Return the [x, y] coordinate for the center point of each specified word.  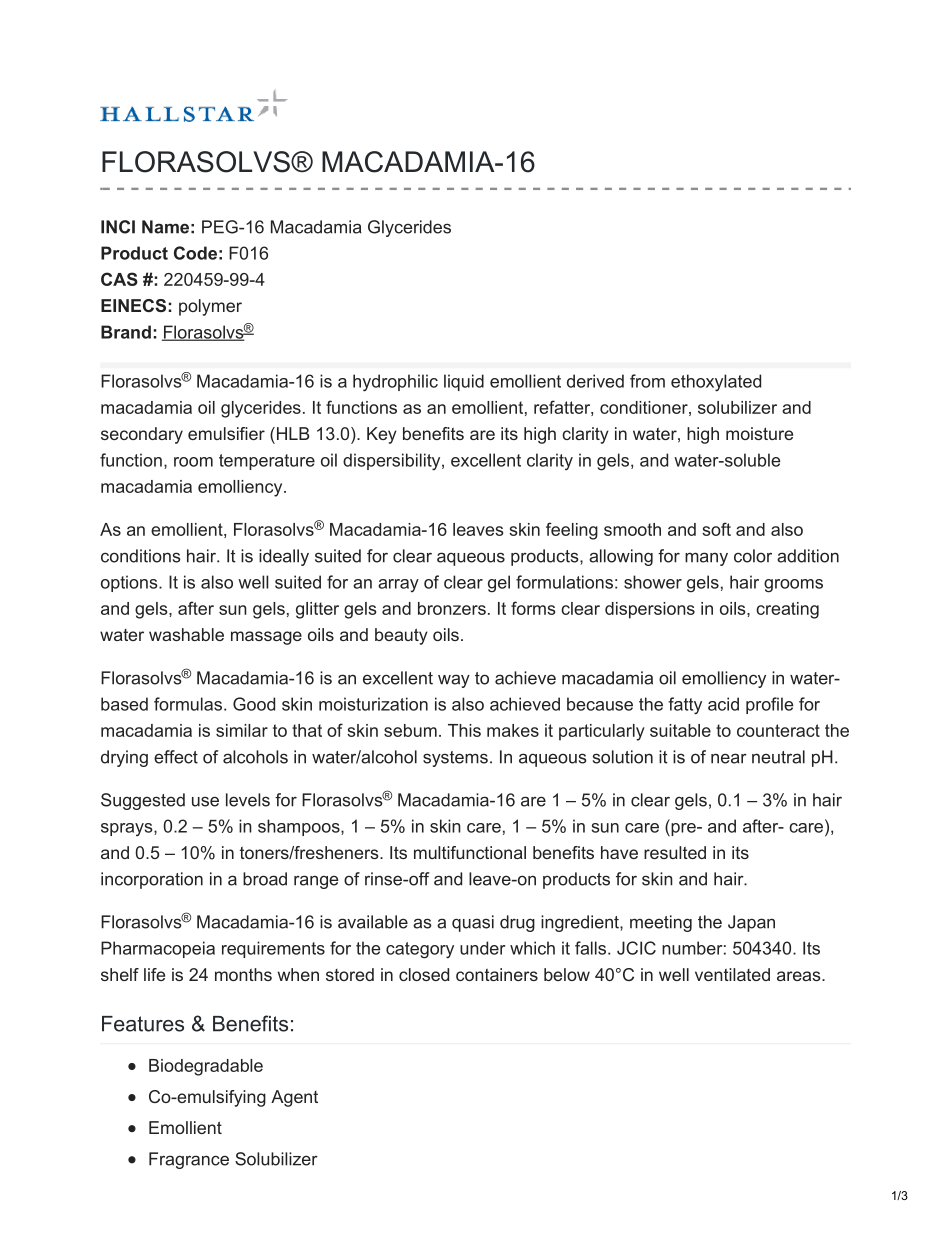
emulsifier [226, 433]
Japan [751, 923]
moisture [759, 433]
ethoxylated [716, 383]
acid [723, 704]
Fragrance [189, 1160]
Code [195, 253]
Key [382, 435]
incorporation [152, 880]
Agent [294, 1098]
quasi [473, 923]
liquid [464, 382]
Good [254, 704]
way [454, 681]
